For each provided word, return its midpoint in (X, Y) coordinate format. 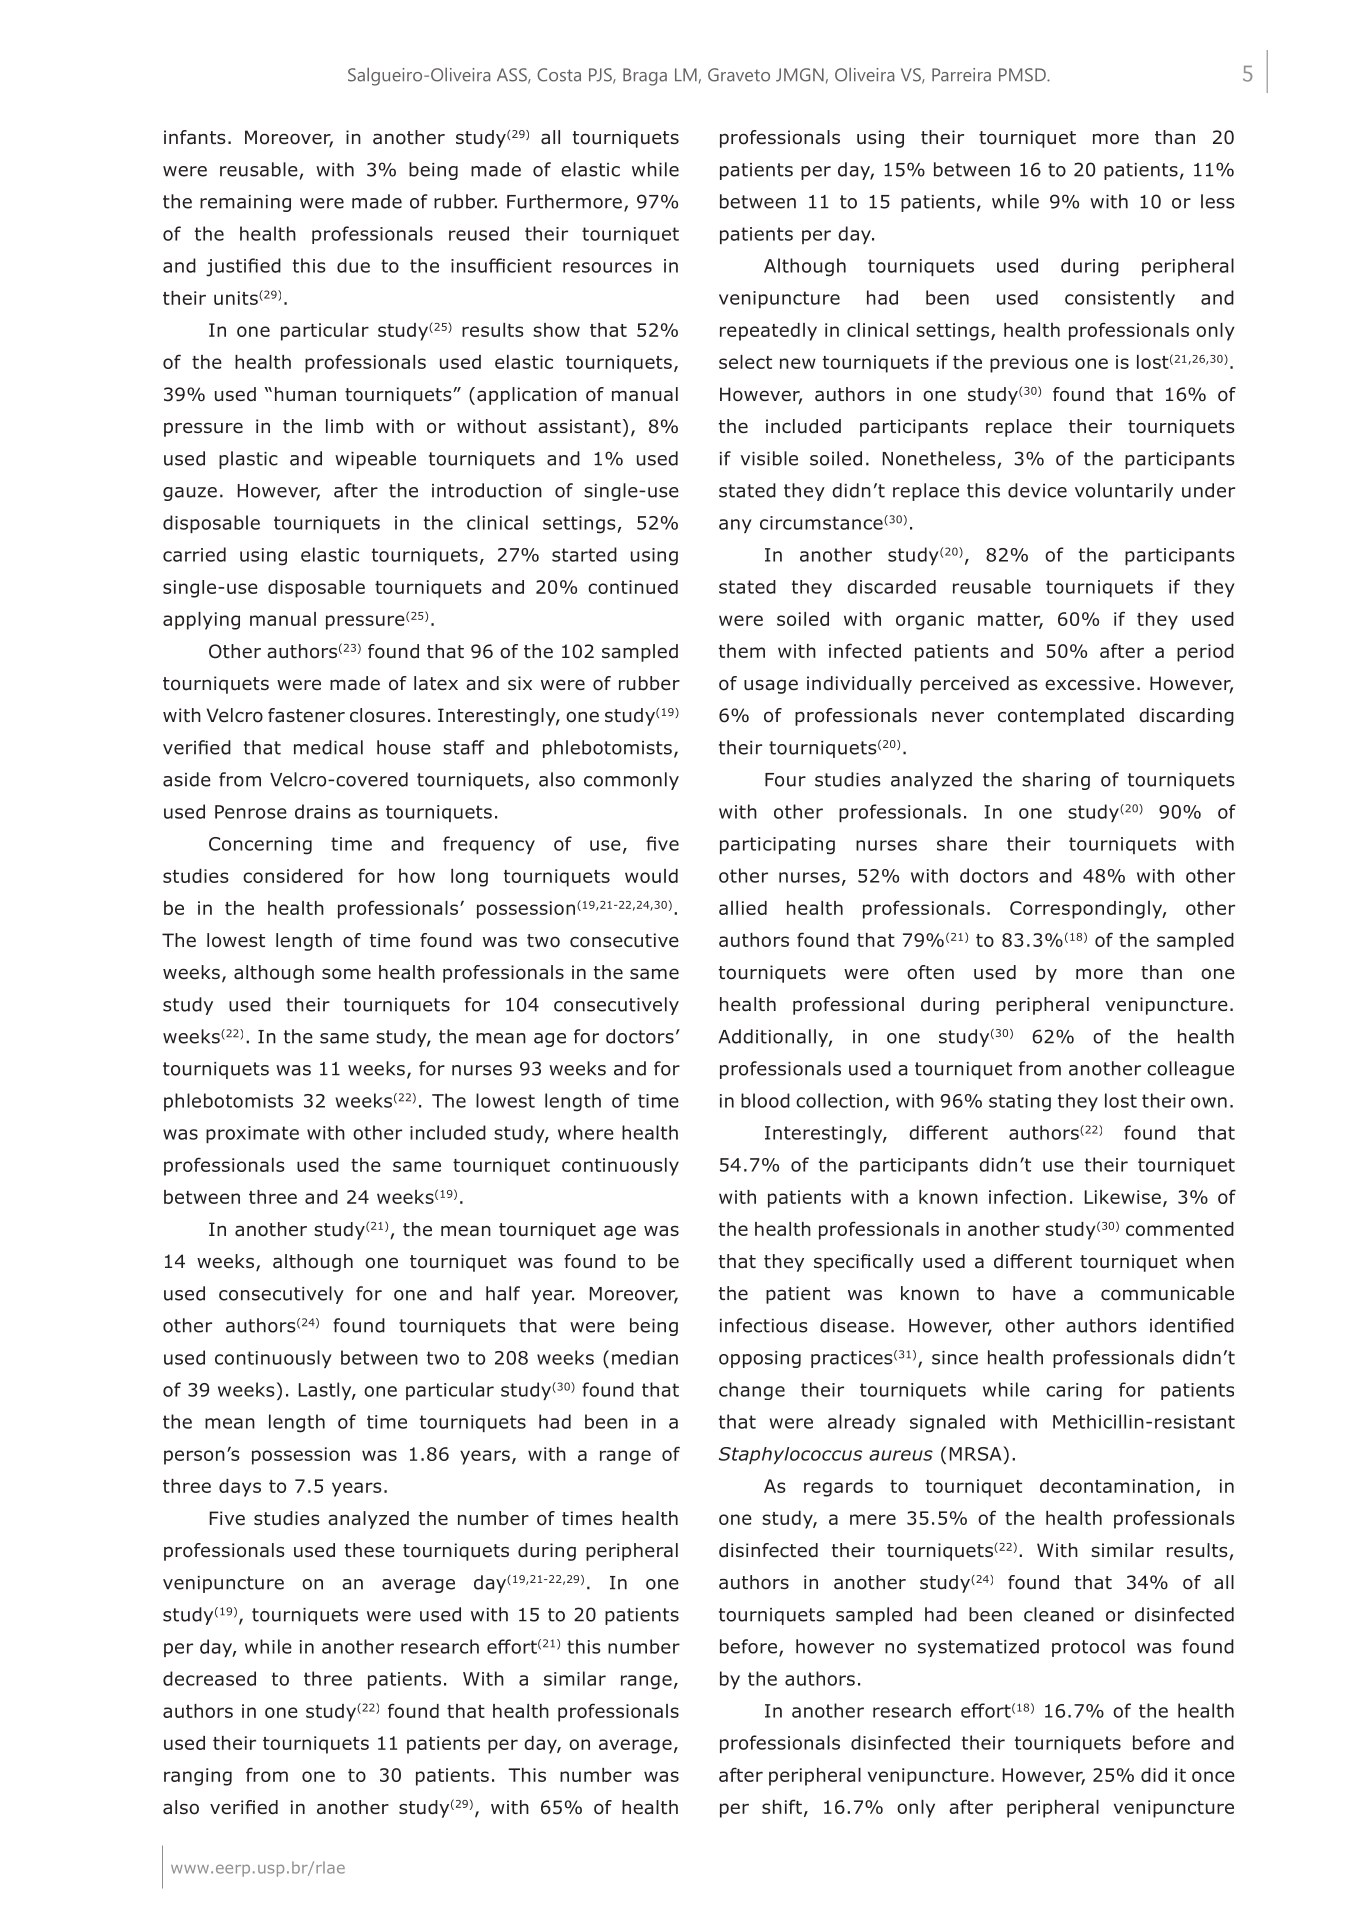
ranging (198, 1777)
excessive (1089, 683)
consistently (1120, 299)
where (586, 1132)
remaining (245, 203)
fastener (306, 715)
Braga (645, 77)
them (742, 651)
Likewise (1123, 1197)
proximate (252, 1134)
